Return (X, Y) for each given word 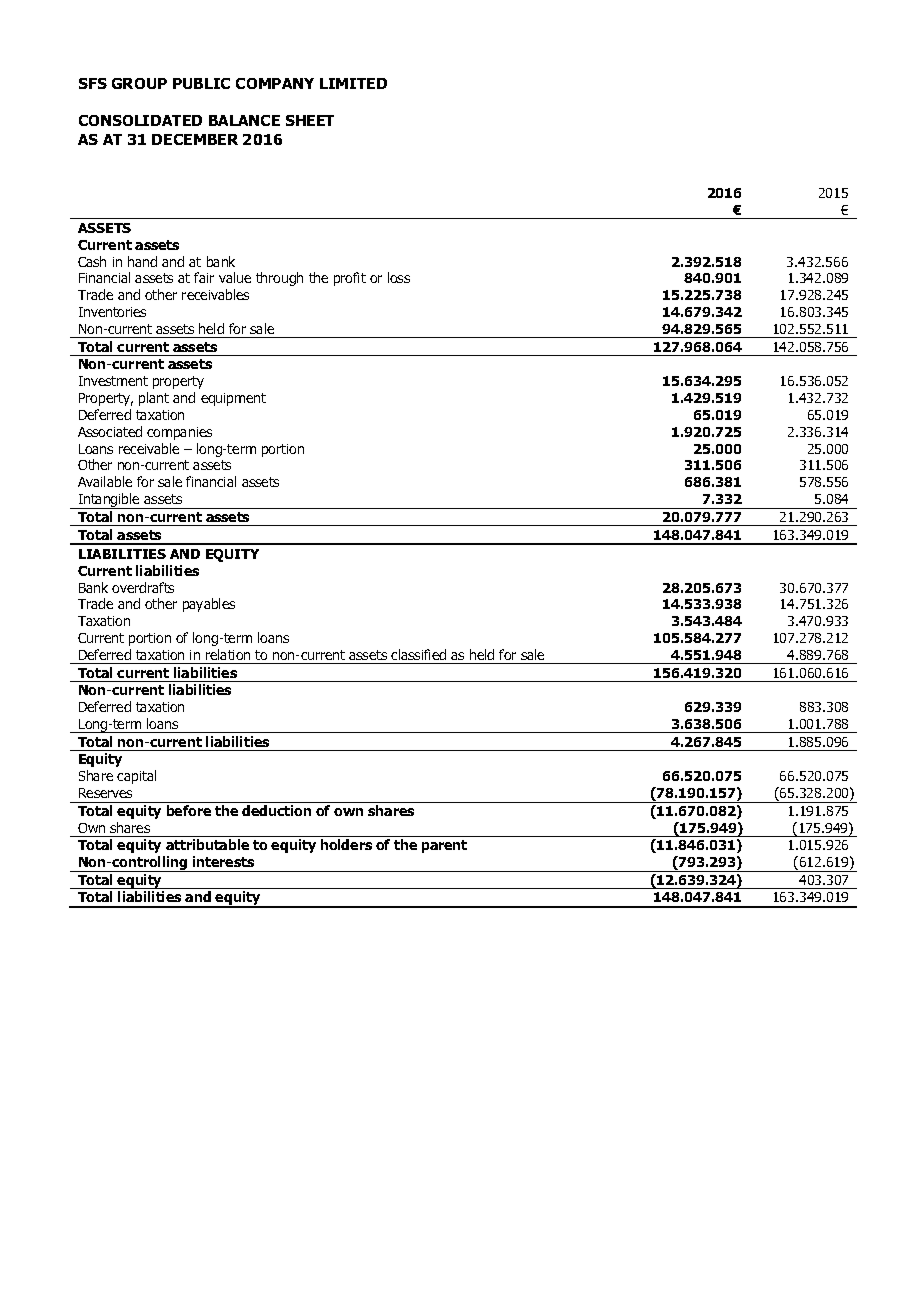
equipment (233, 399)
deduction (276, 810)
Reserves (105, 793)
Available (105, 481)
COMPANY (275, 83)
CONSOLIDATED (140, 120)
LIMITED (353, 83)
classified (418, 654)
